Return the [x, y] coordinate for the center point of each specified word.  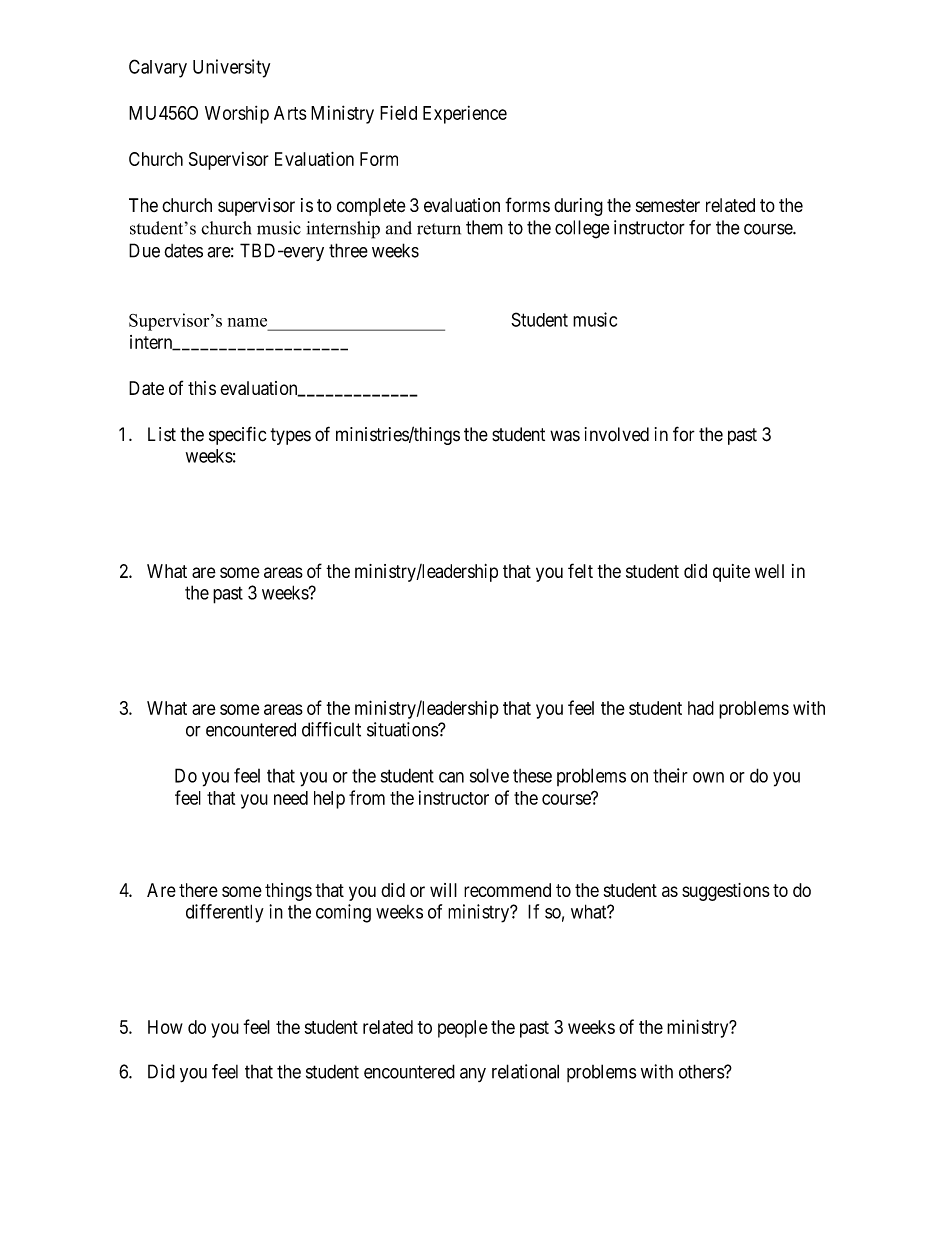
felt [580, 570]
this [202, 388]
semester [668, 206]
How [165, 1027]
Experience [465, 115]
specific [237, 435]
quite [731, 573]
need [291, 798]
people [463, 1029]
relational [525, 1071]
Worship [237, 115]
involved [617, 434]
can [451, 777]
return [439, 229]
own [708, 777]
